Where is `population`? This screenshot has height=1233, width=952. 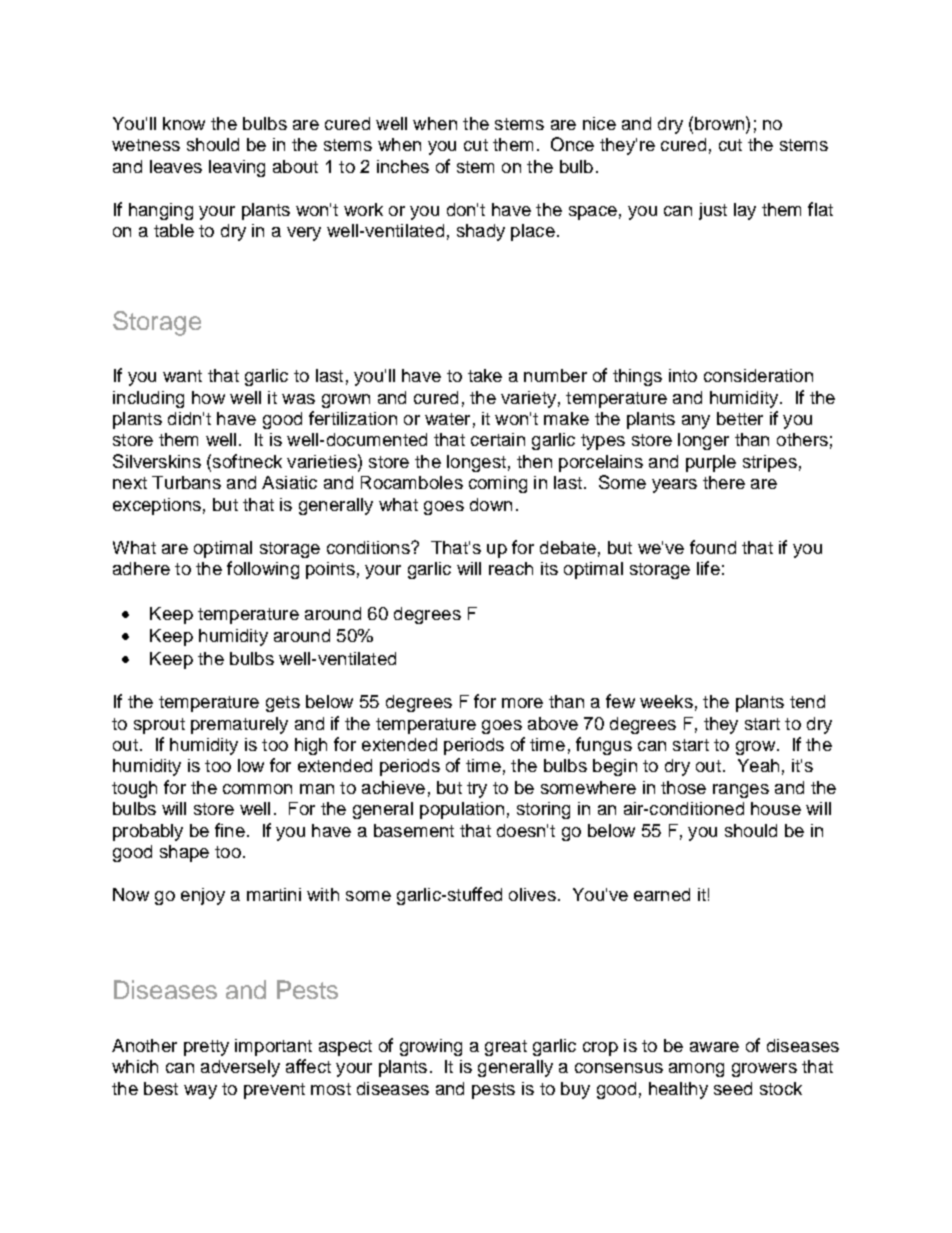
population is located at coordinates (462, 810).
